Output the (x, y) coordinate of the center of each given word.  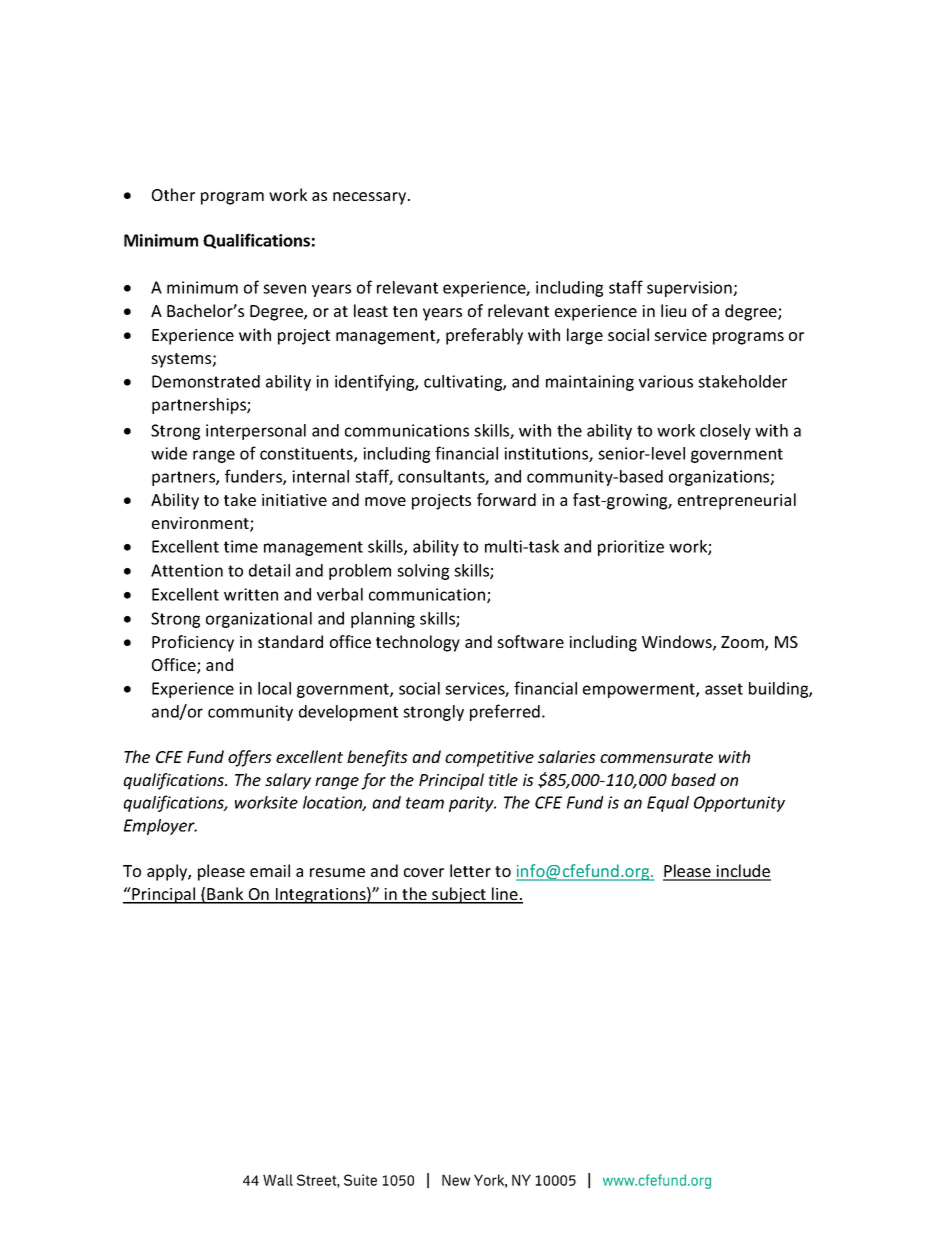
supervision (690, 289)
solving (423, 572)
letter (470, 870)
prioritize (631, 548)
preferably (484, 336)
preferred (505, 712)
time (241, 546)
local (274, 688)
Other (173, 194)
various (666, 381)
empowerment (640, 690)
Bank (226, 895)
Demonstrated (206, 381)
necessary (371, 198)
